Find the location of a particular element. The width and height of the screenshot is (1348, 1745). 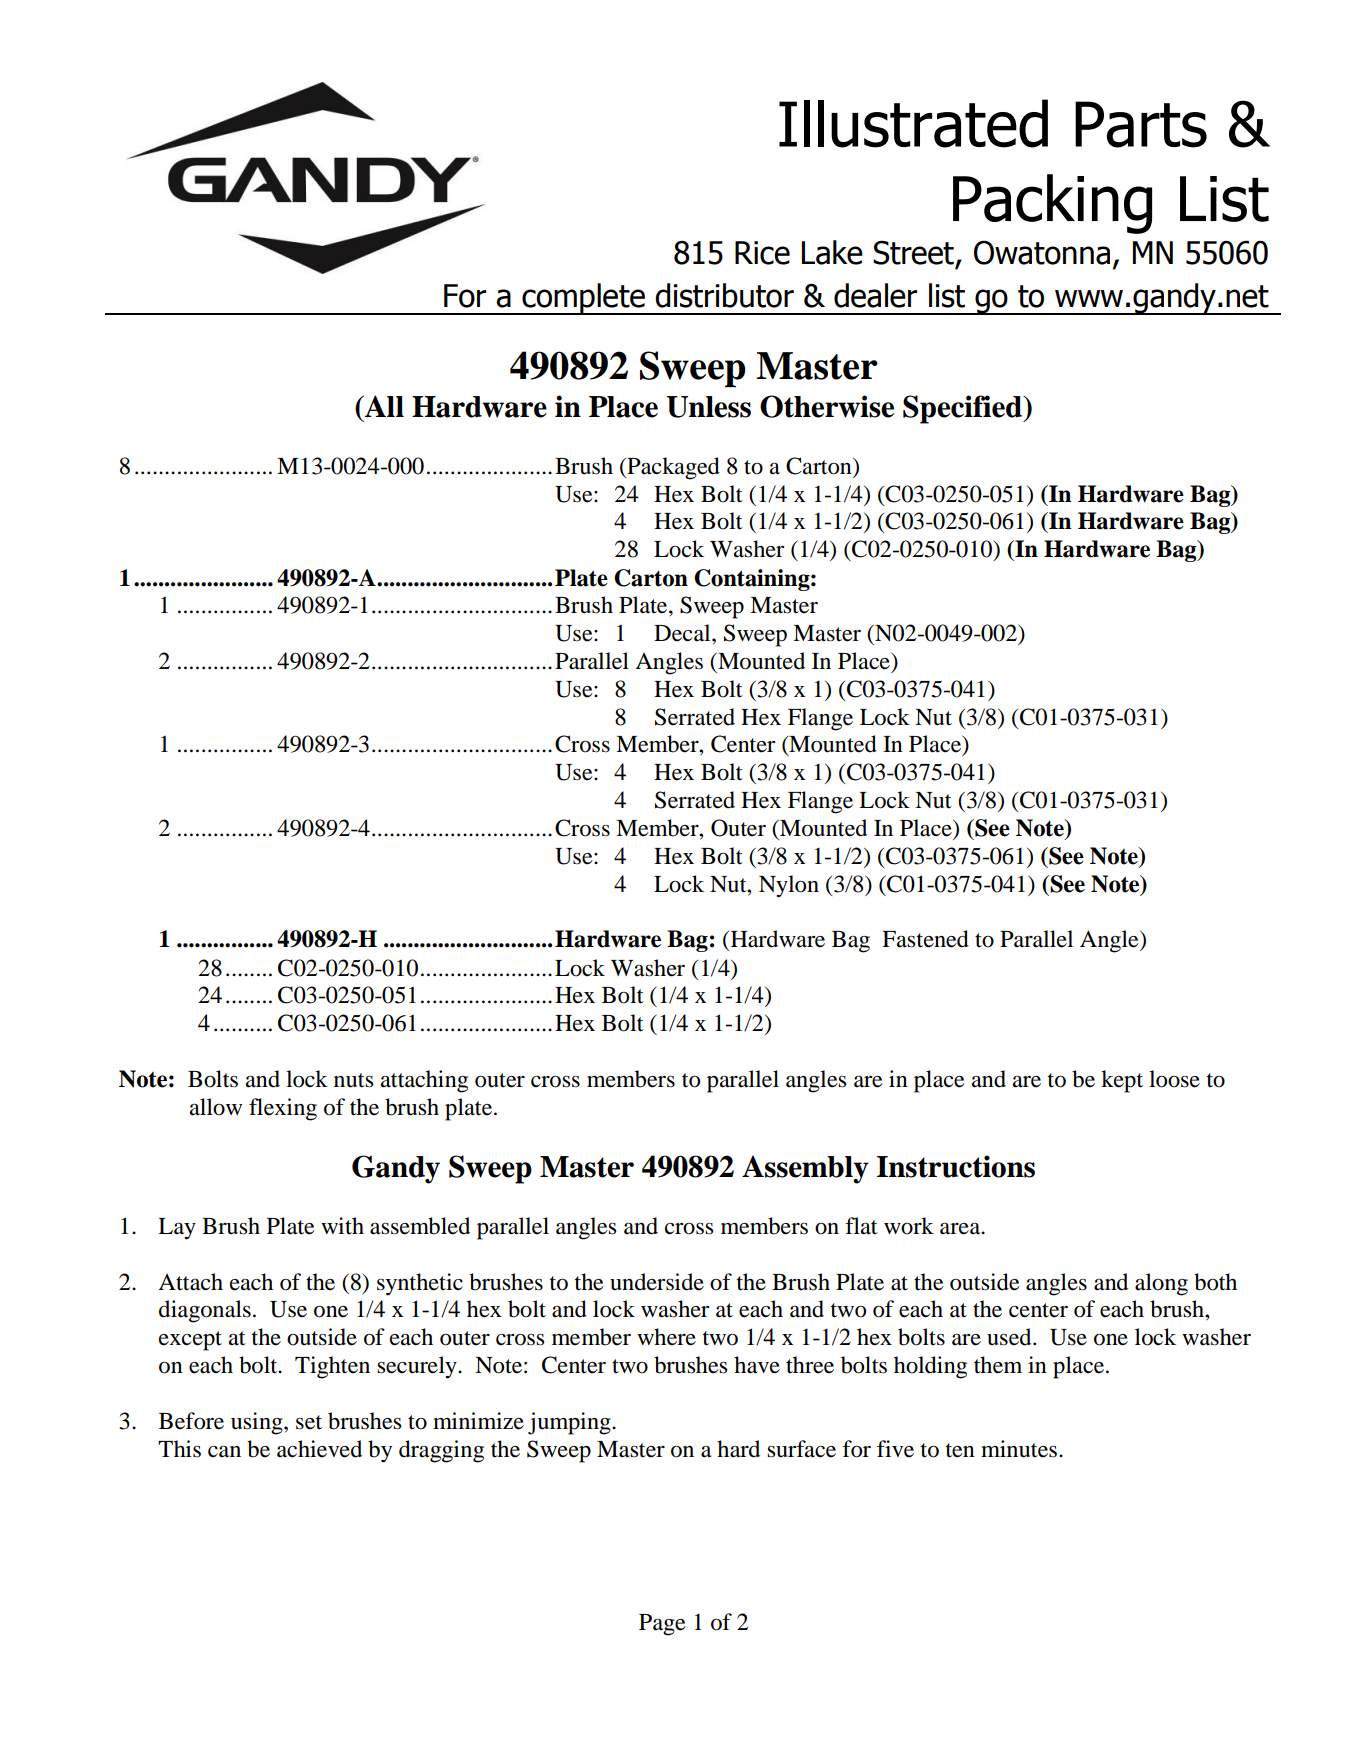

achieved is located at coordinates (319, 1449).
